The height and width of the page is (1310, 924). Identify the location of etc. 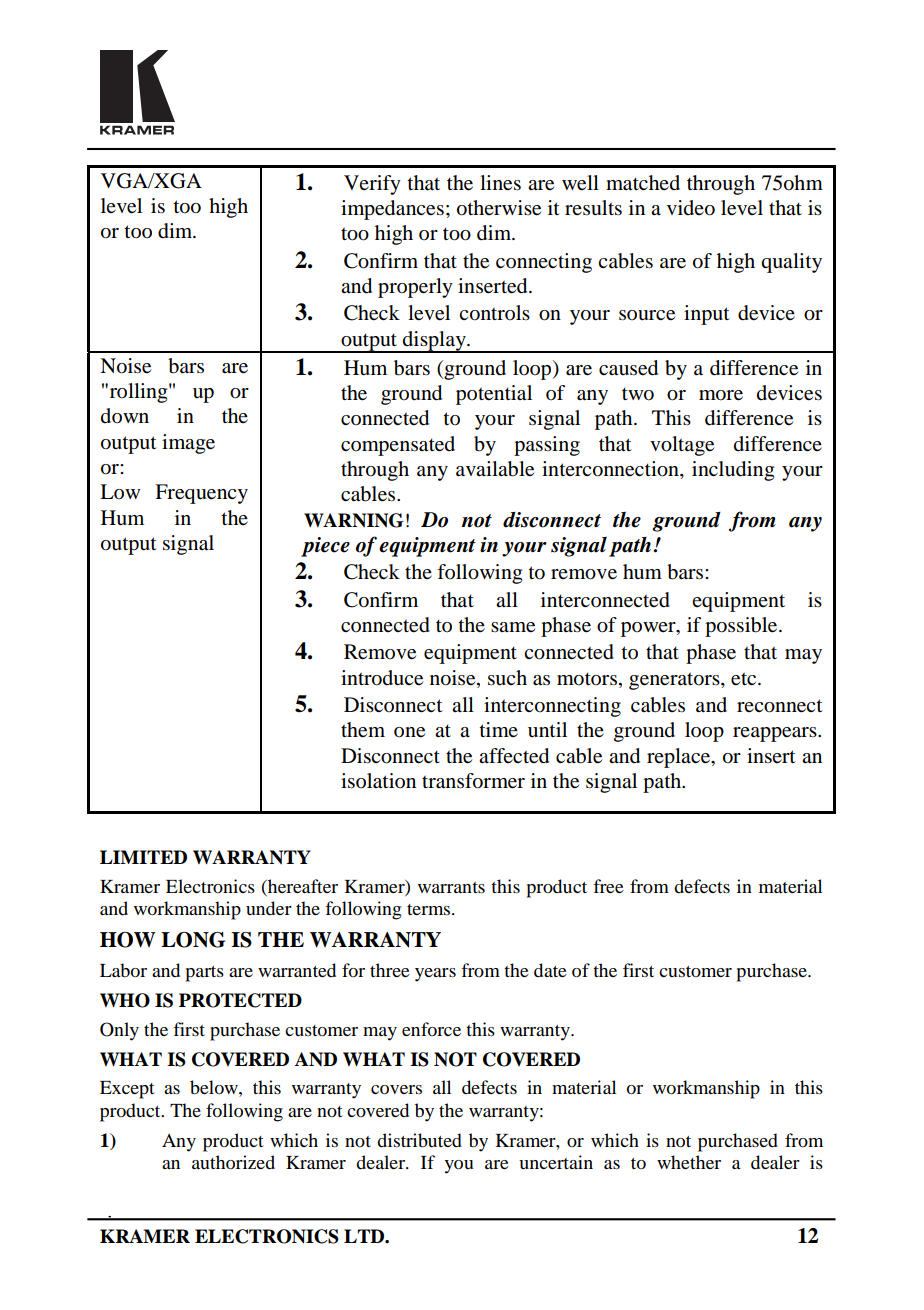
(745, 679).
